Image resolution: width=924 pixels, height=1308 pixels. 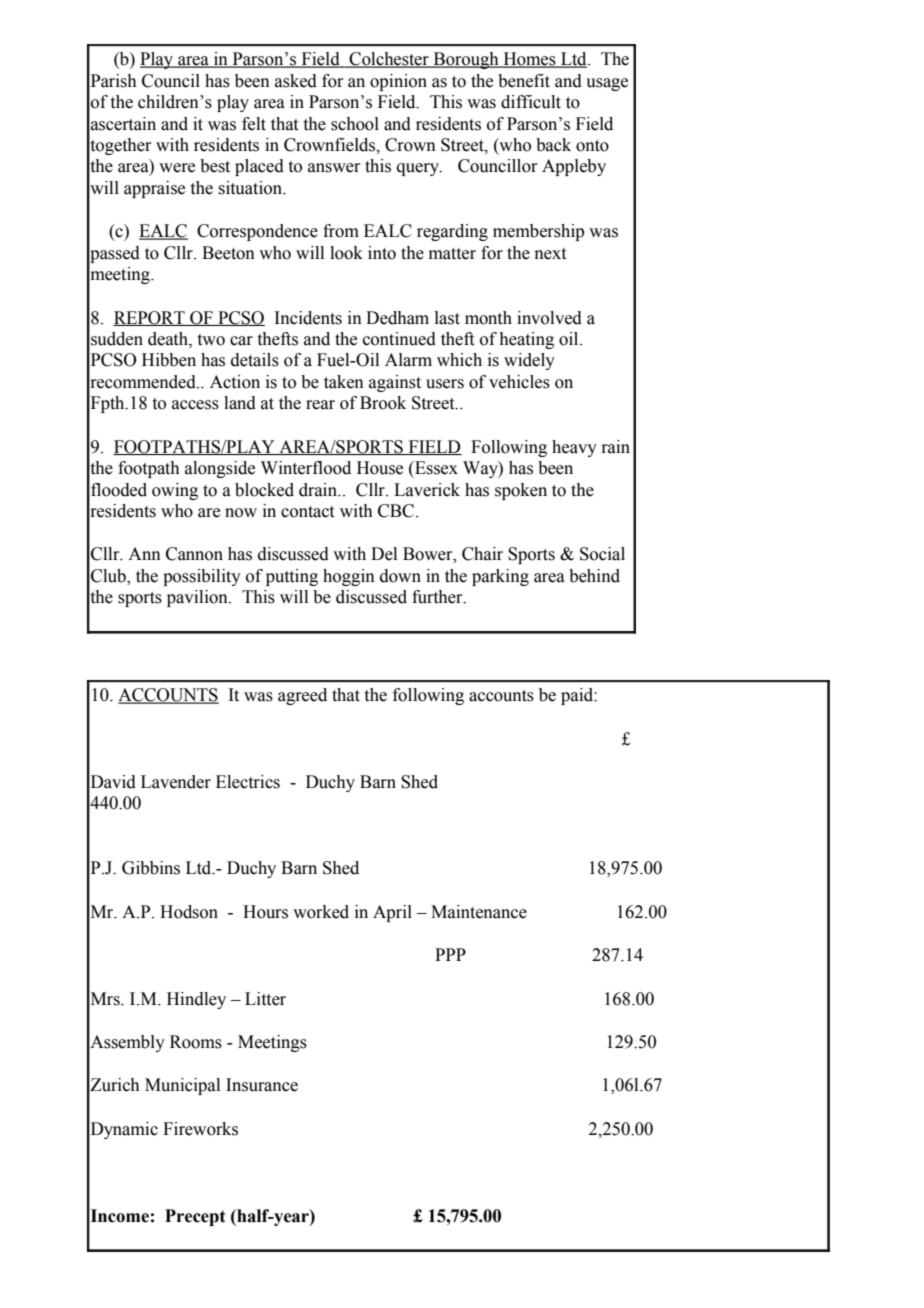 I want to click on Maintenance, so click(x=479, y=912).
